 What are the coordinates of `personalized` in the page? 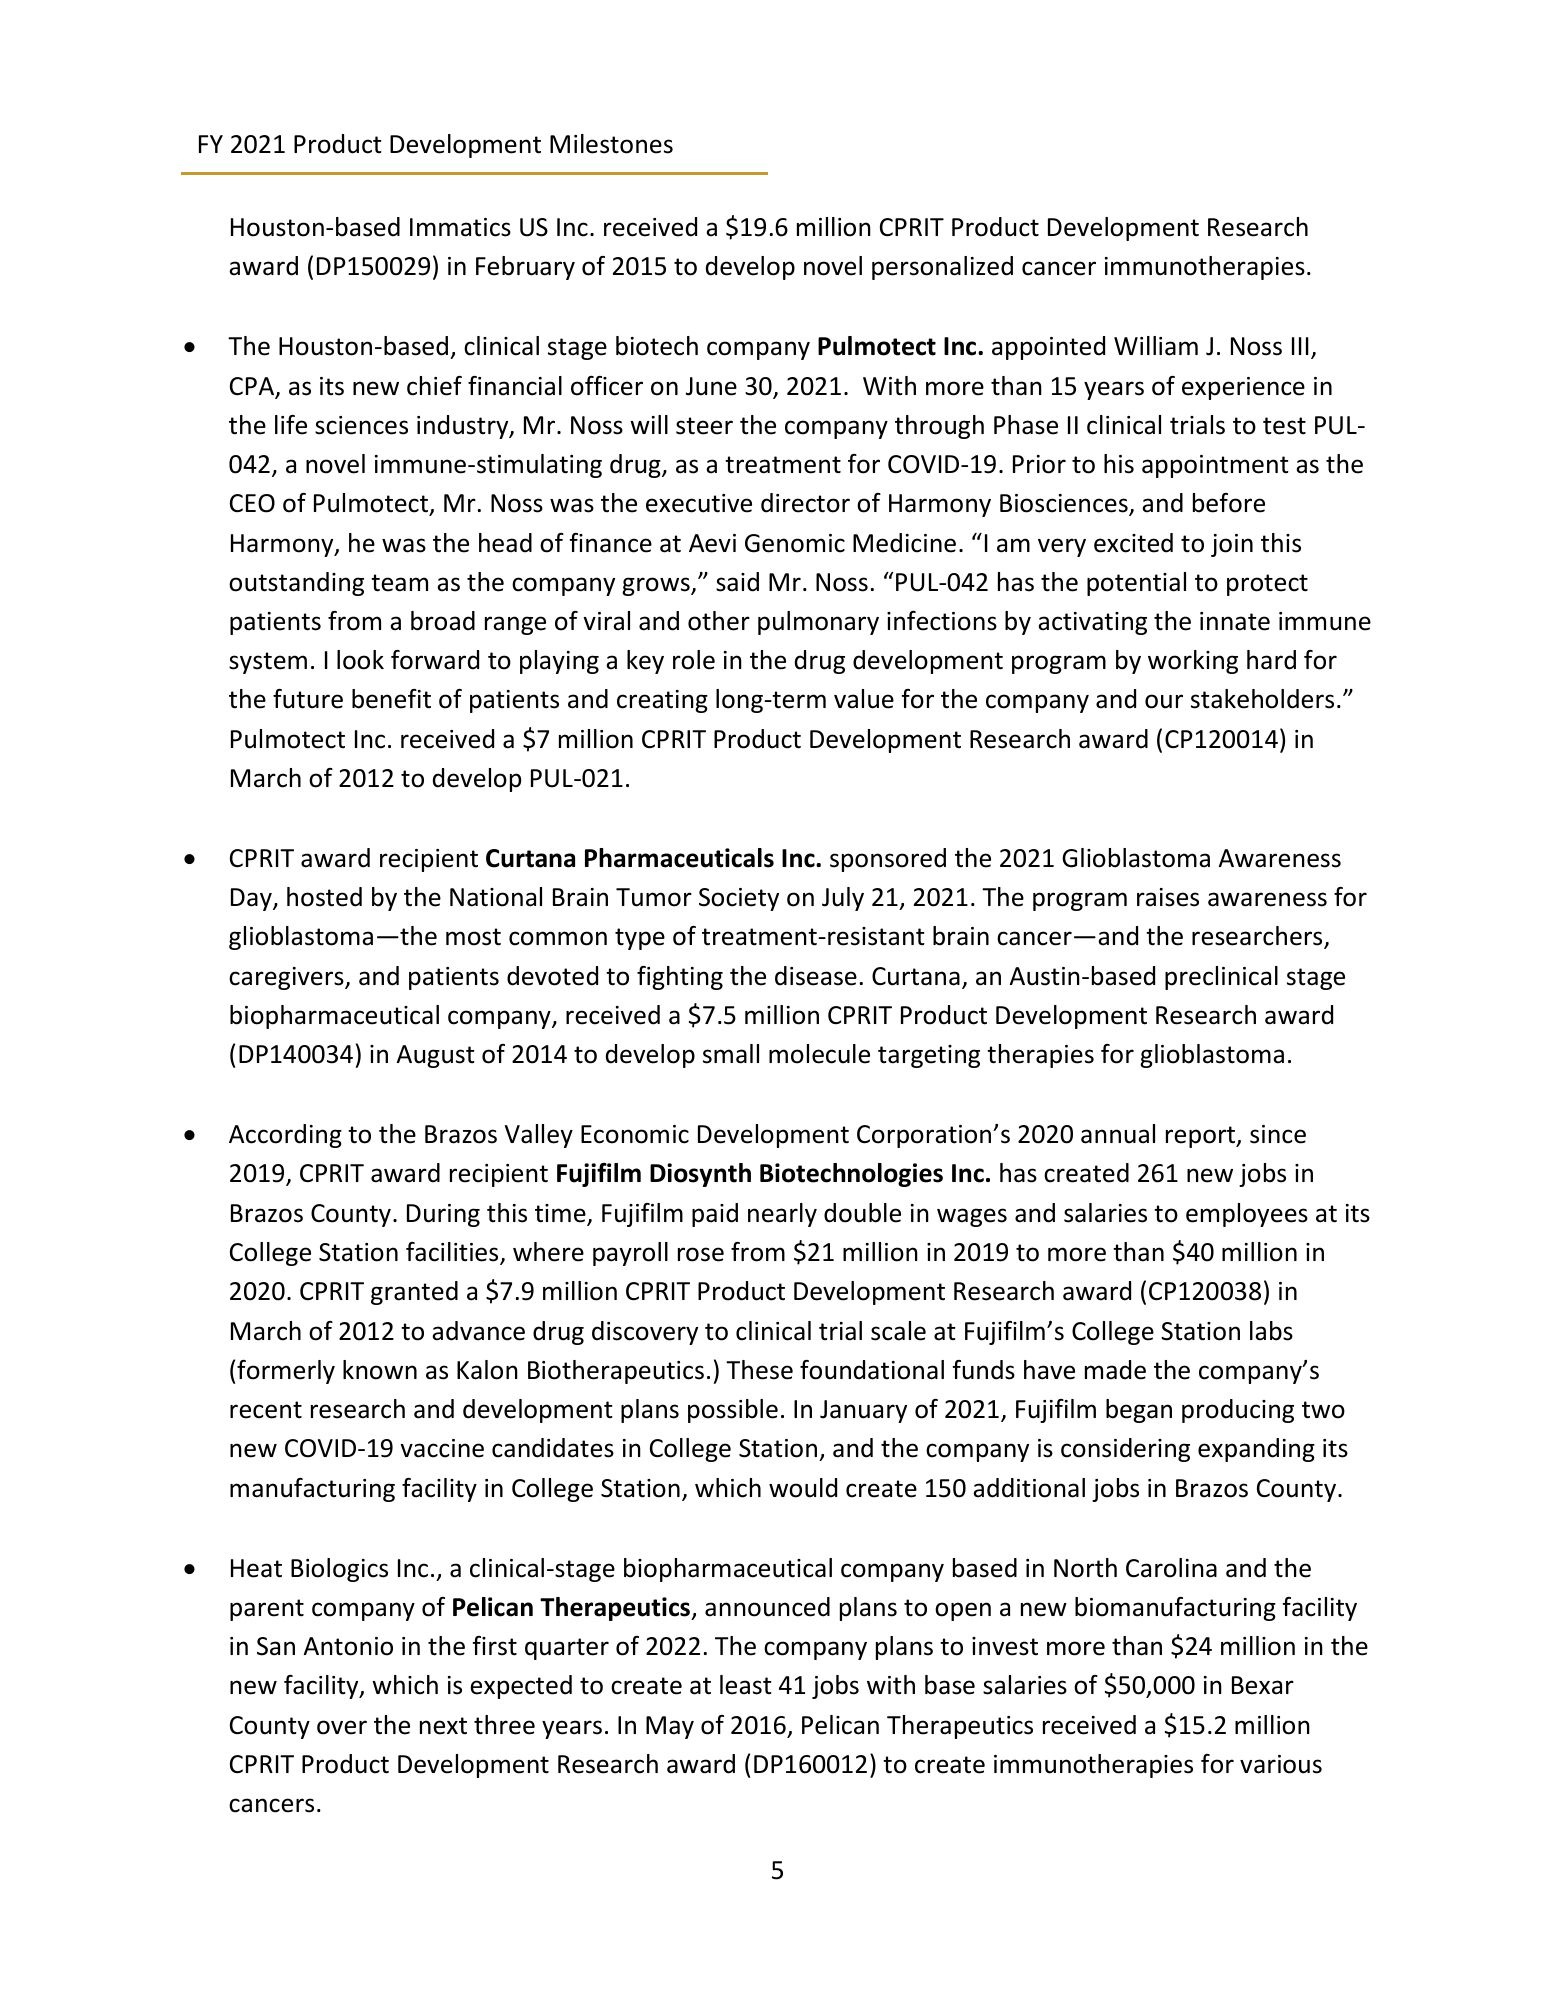 It's located at (942, 268).
